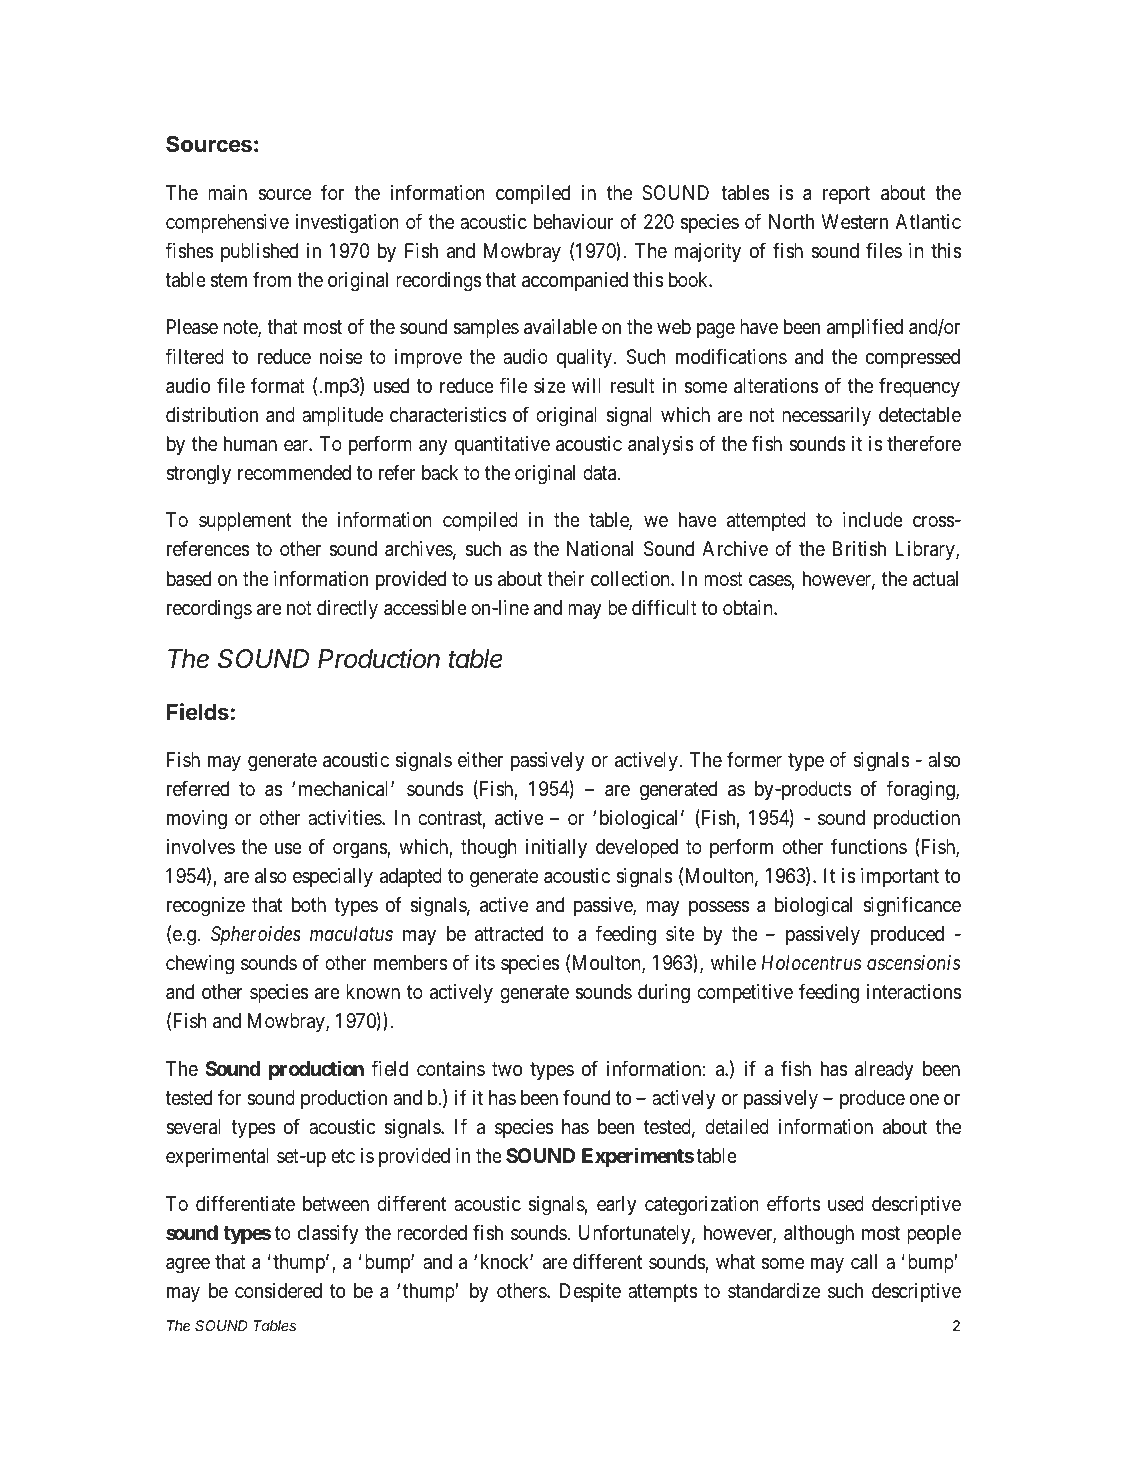  Describe the element at coordinates (259, 252) in the screenshot. I see `published` at that location.
